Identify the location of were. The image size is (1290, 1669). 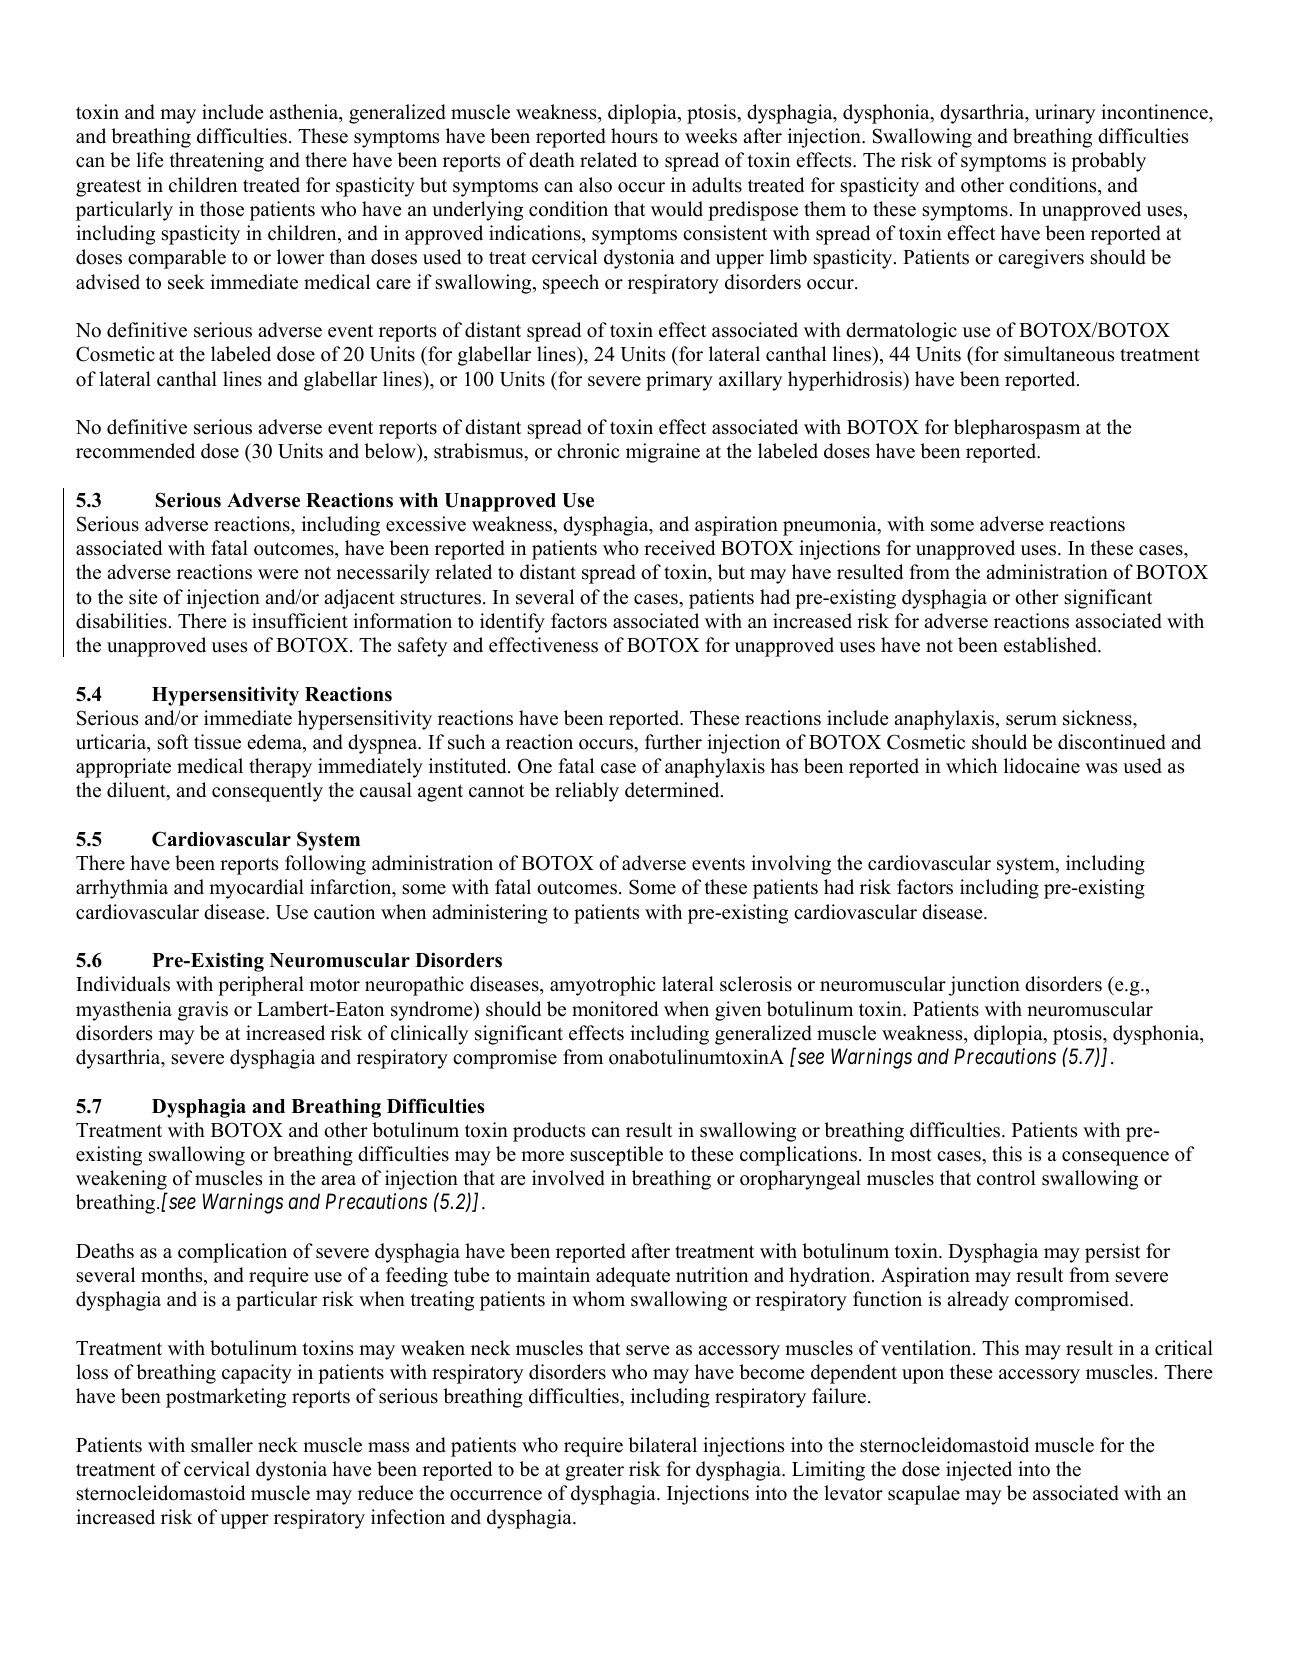
(278, 574).
